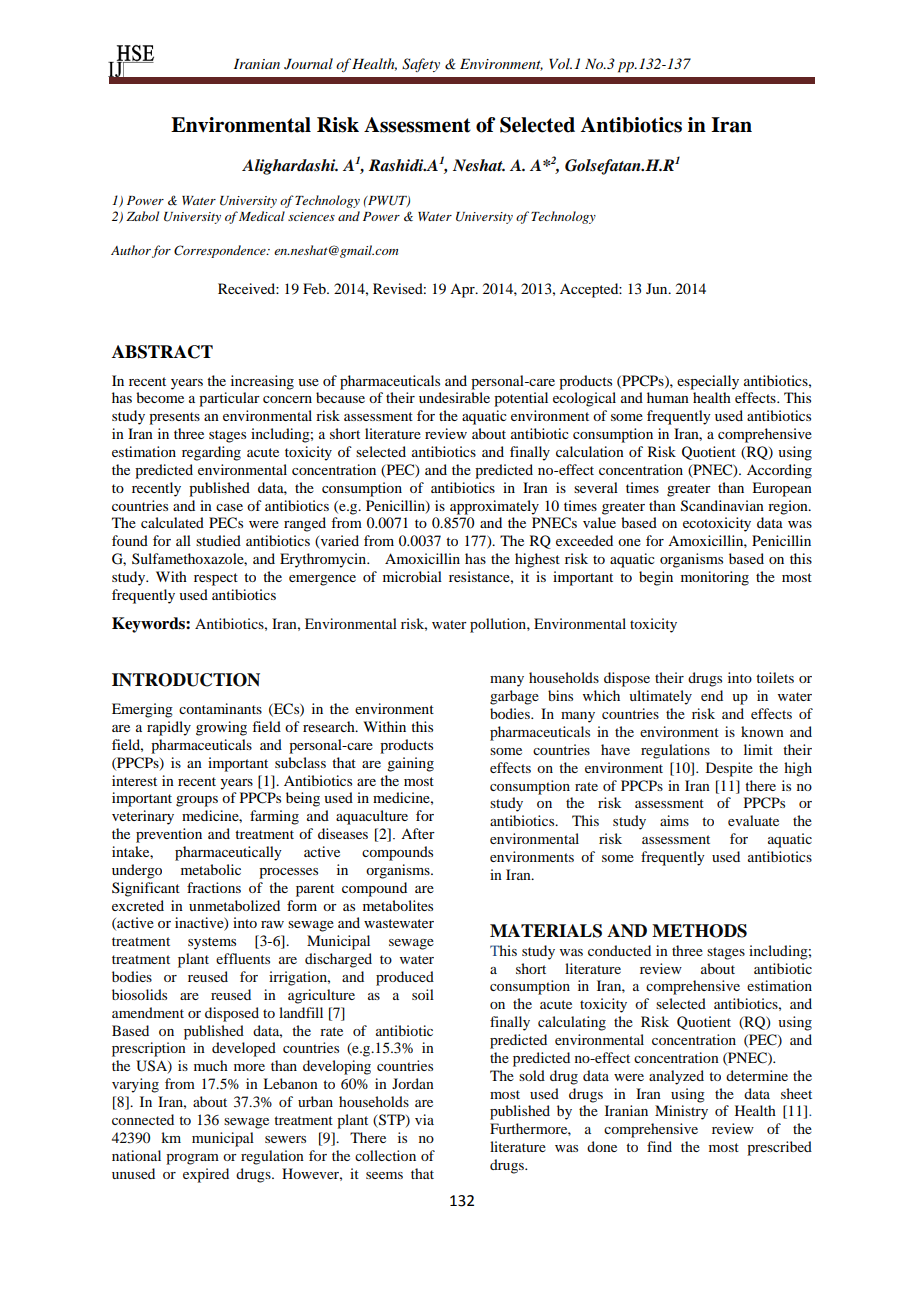 Image resolution: width=924 pixels, height=1308 pixels. What do you see at coordinates (762, 731) in the screenshot?
I see `known` at bounding box center [762, 731].
